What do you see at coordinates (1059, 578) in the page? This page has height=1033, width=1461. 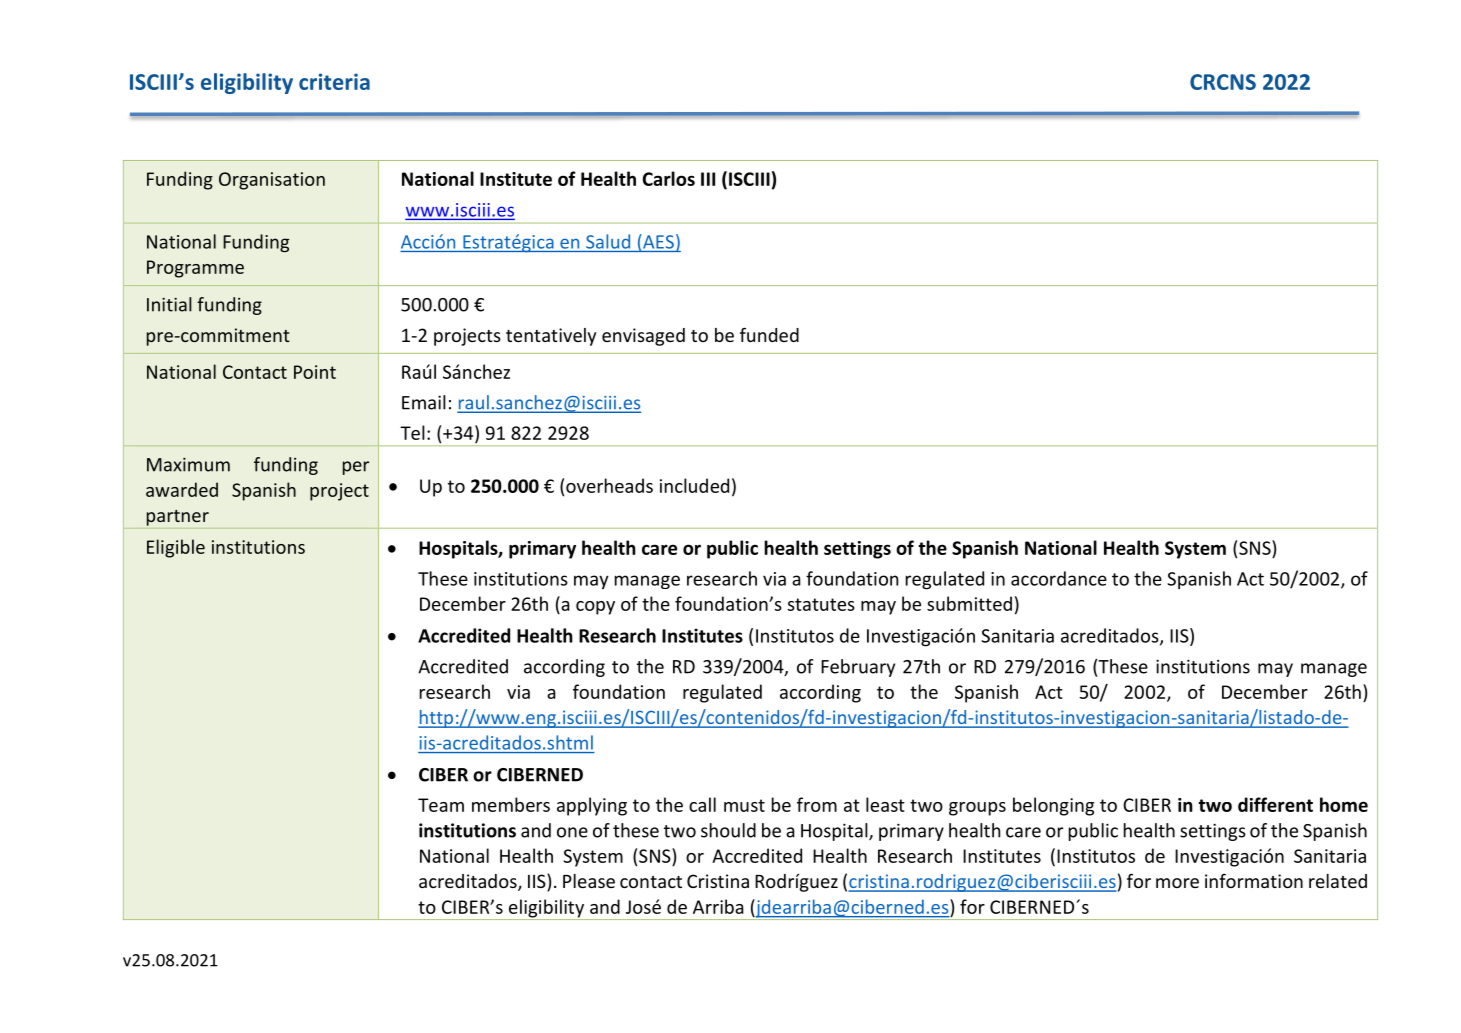 I see `accordance` at bounding box center [1059, 578].
